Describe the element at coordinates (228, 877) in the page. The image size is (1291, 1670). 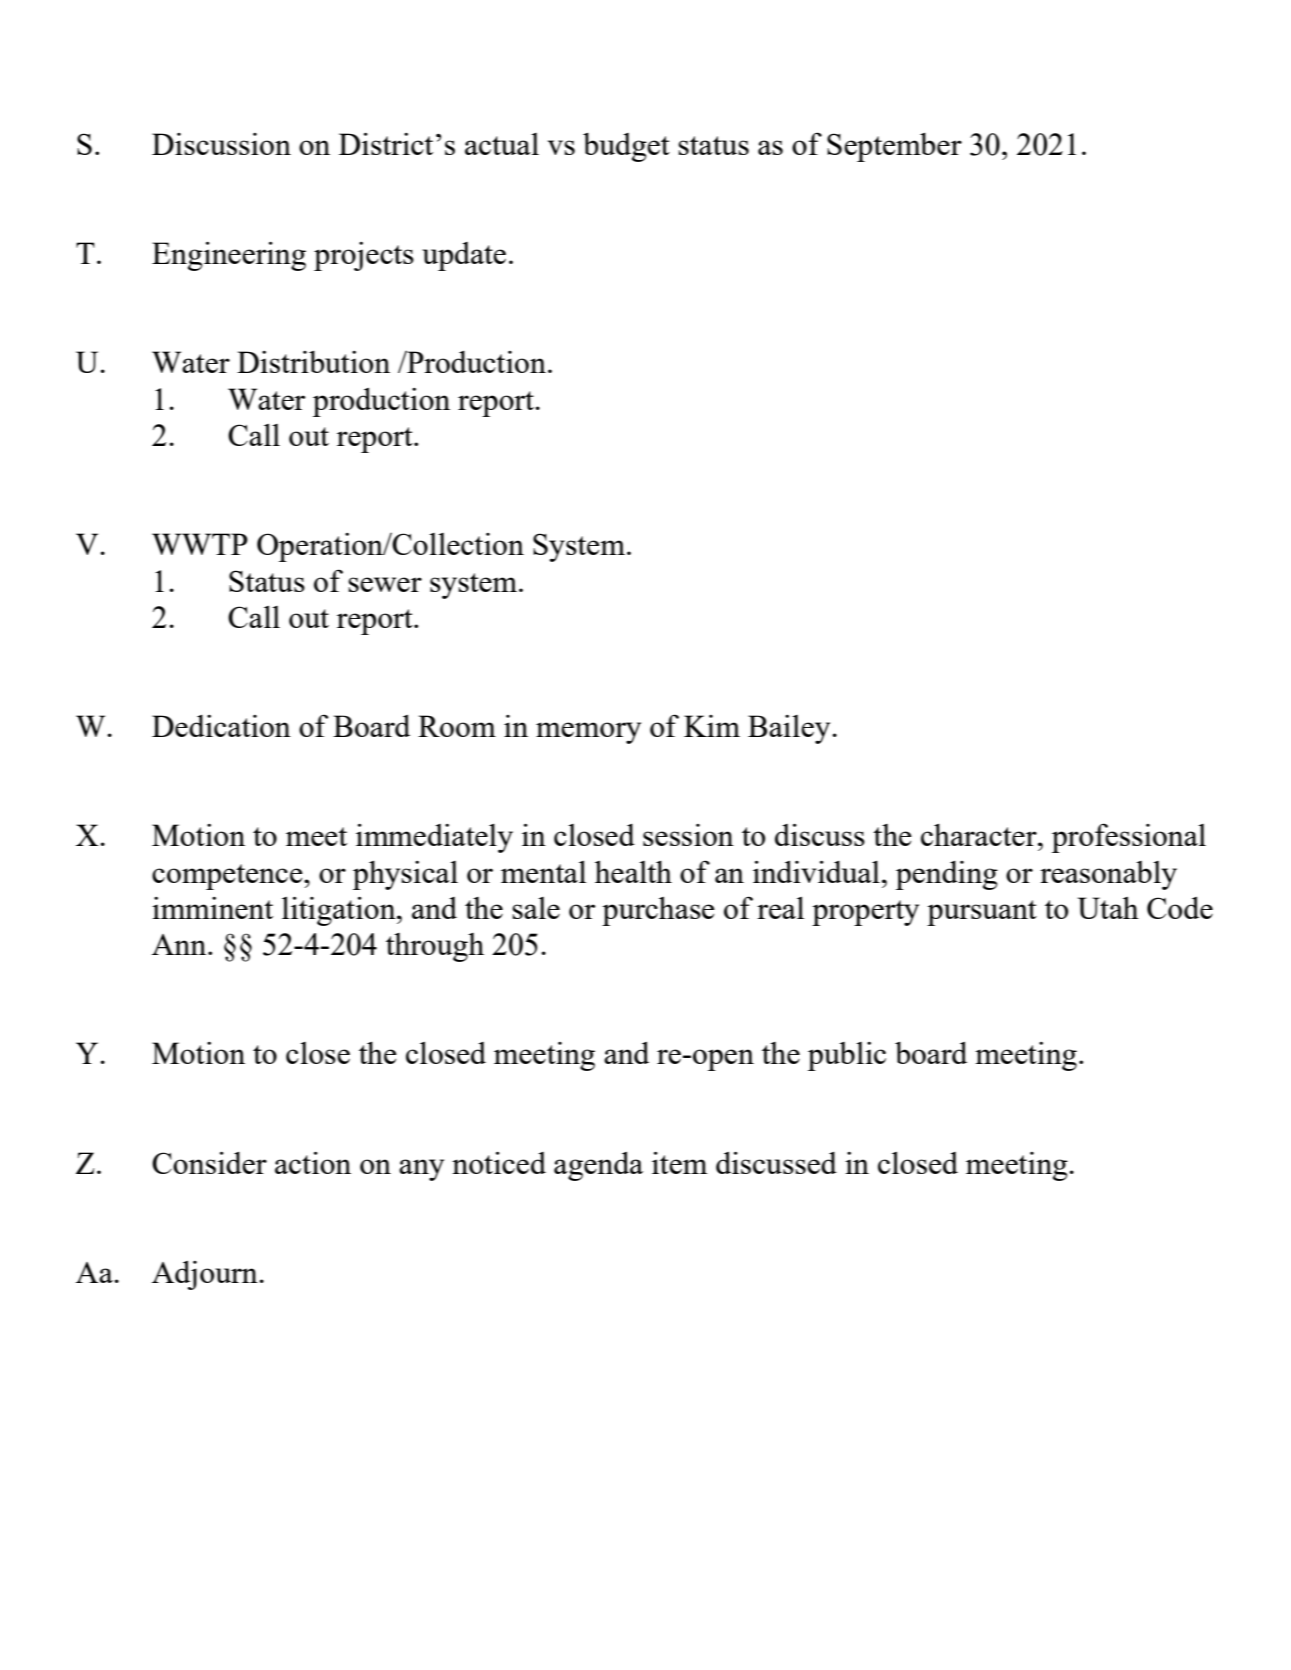
I see `competence` at that location.
